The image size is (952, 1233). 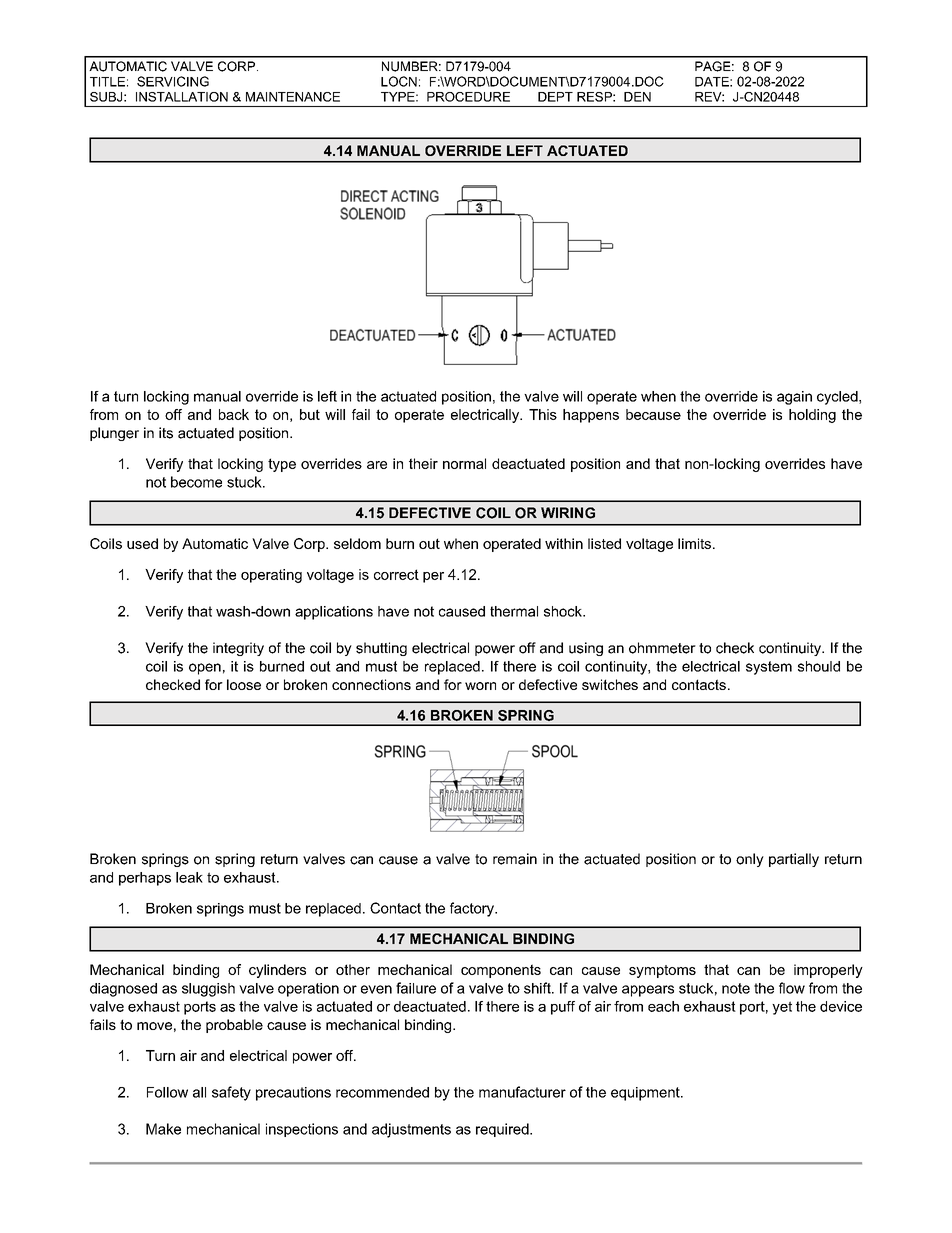 What do you see at coordinates (167, 1092) in the document?
I see `Follow` at bounding box center [167, 1092].
